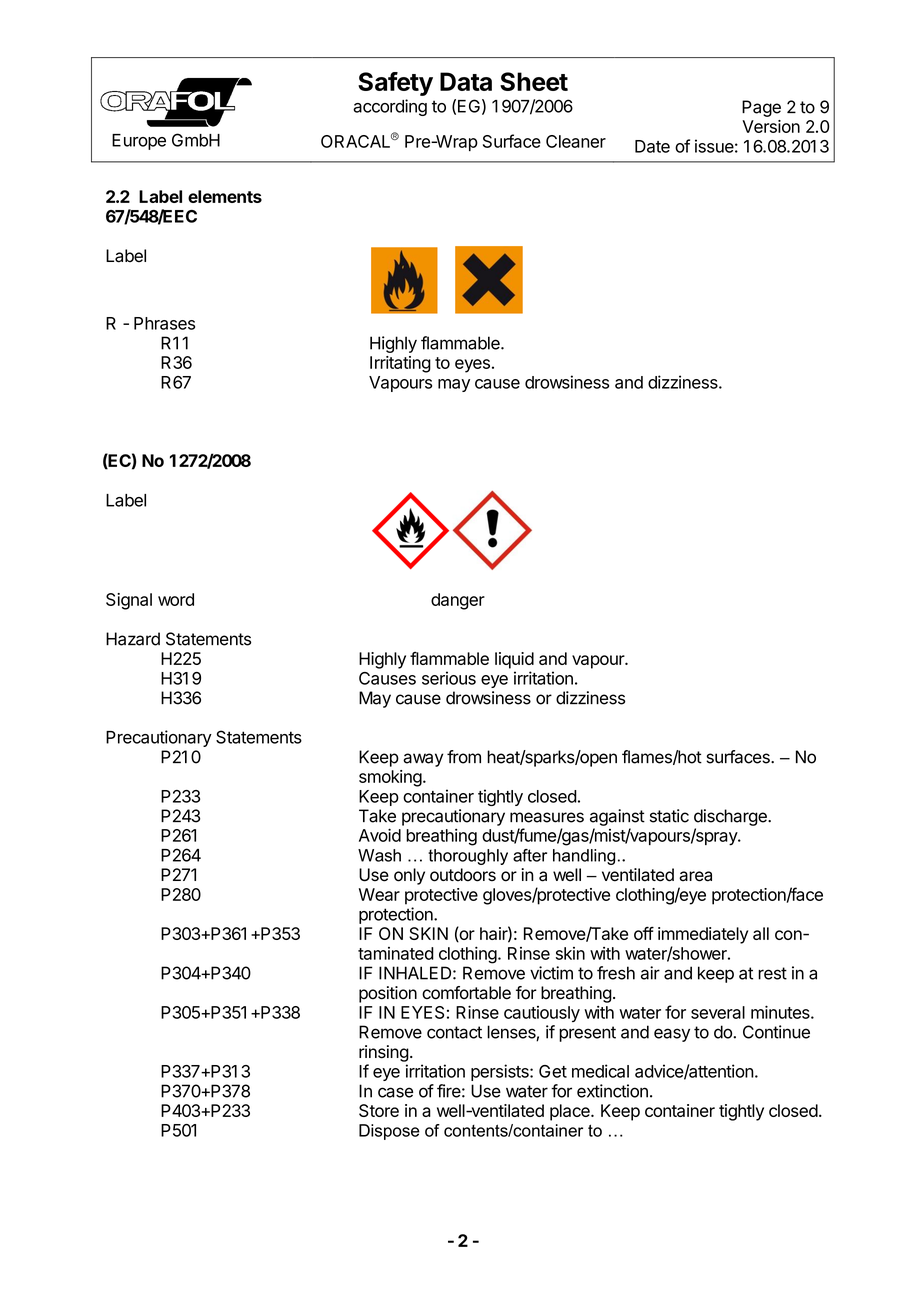 The image size is (924, 1308). What do you see at coordinates (133, 639) in the image?
I see `Hazard` at bounding box center [133, 639].
